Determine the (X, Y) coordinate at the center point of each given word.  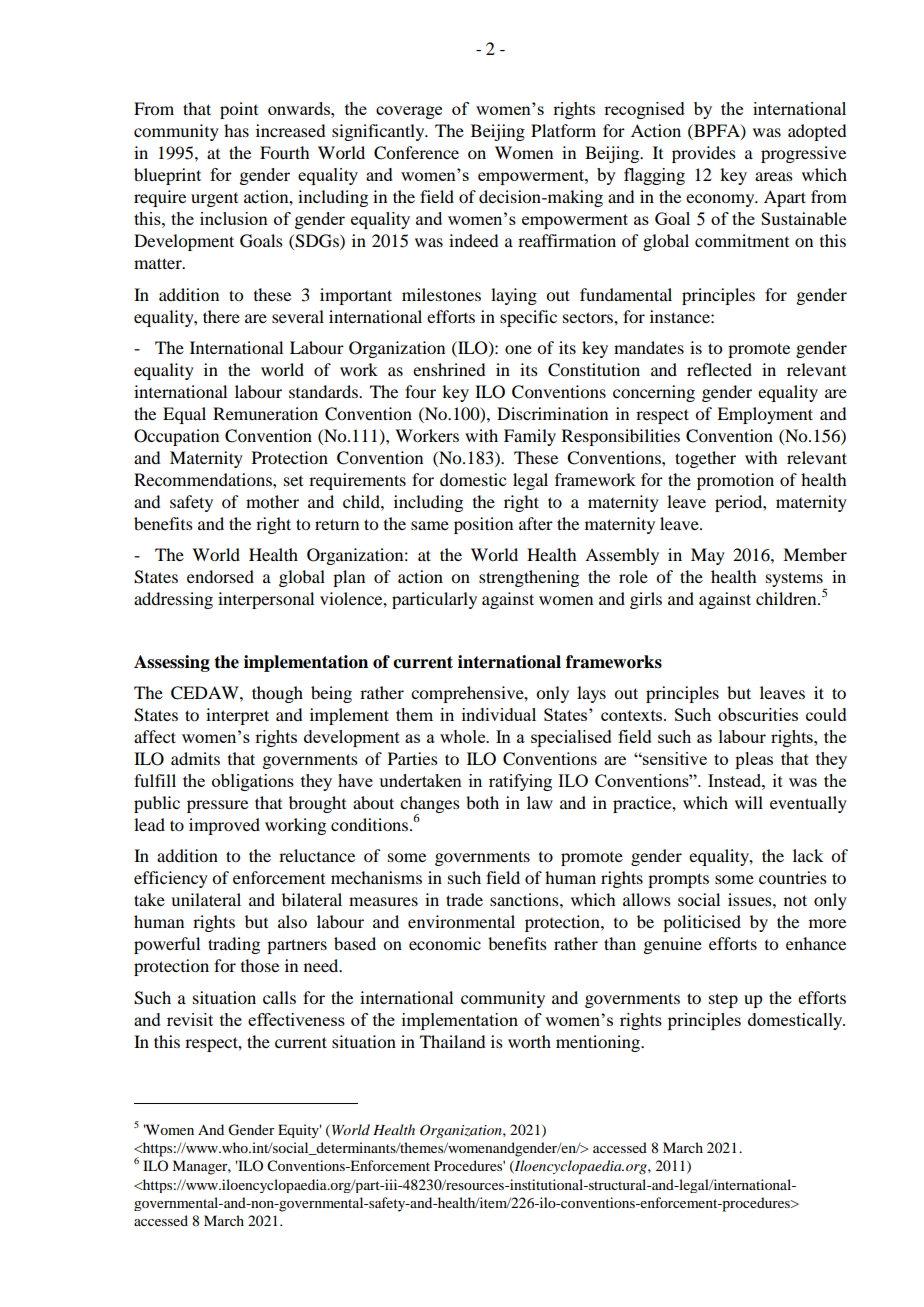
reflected (719, 369)
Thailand (452, 1041)
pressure (217, 806)
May (708, 556)
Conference (416, 153)
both (482, 802)
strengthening (529, 578)
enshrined (449, 369)
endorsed (220, 576)
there (221, 316)
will (749, 802)
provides (704, 154)
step (723, 1000)
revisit (190, 1019)
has (236, 130)
